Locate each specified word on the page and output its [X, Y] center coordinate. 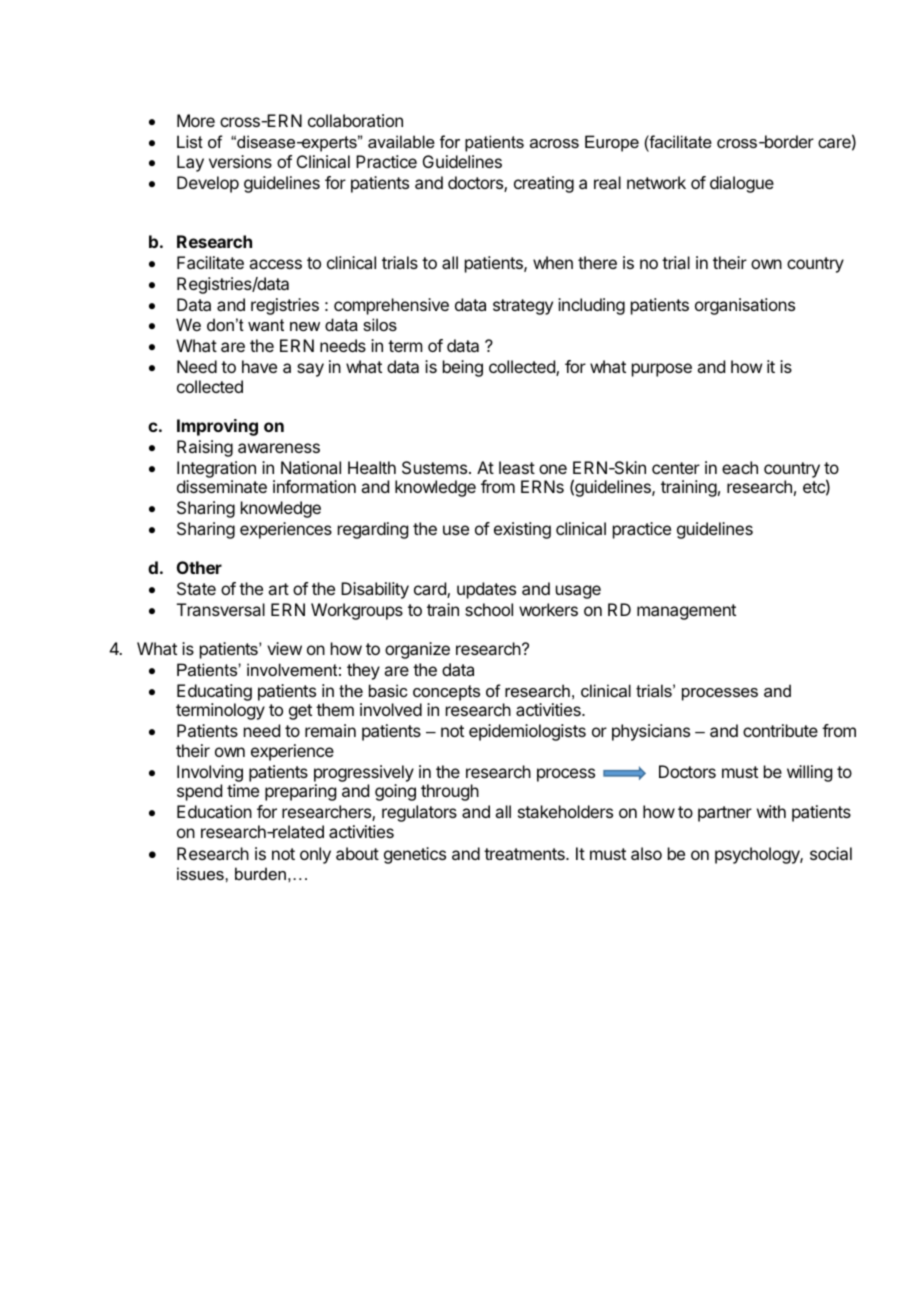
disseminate [222, 486]
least [517, 467]
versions [240, 161]
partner [725, 814]
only [315, 855]
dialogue [742, 184]
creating [544, 184]
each [740, 467]
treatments [525, 854]
